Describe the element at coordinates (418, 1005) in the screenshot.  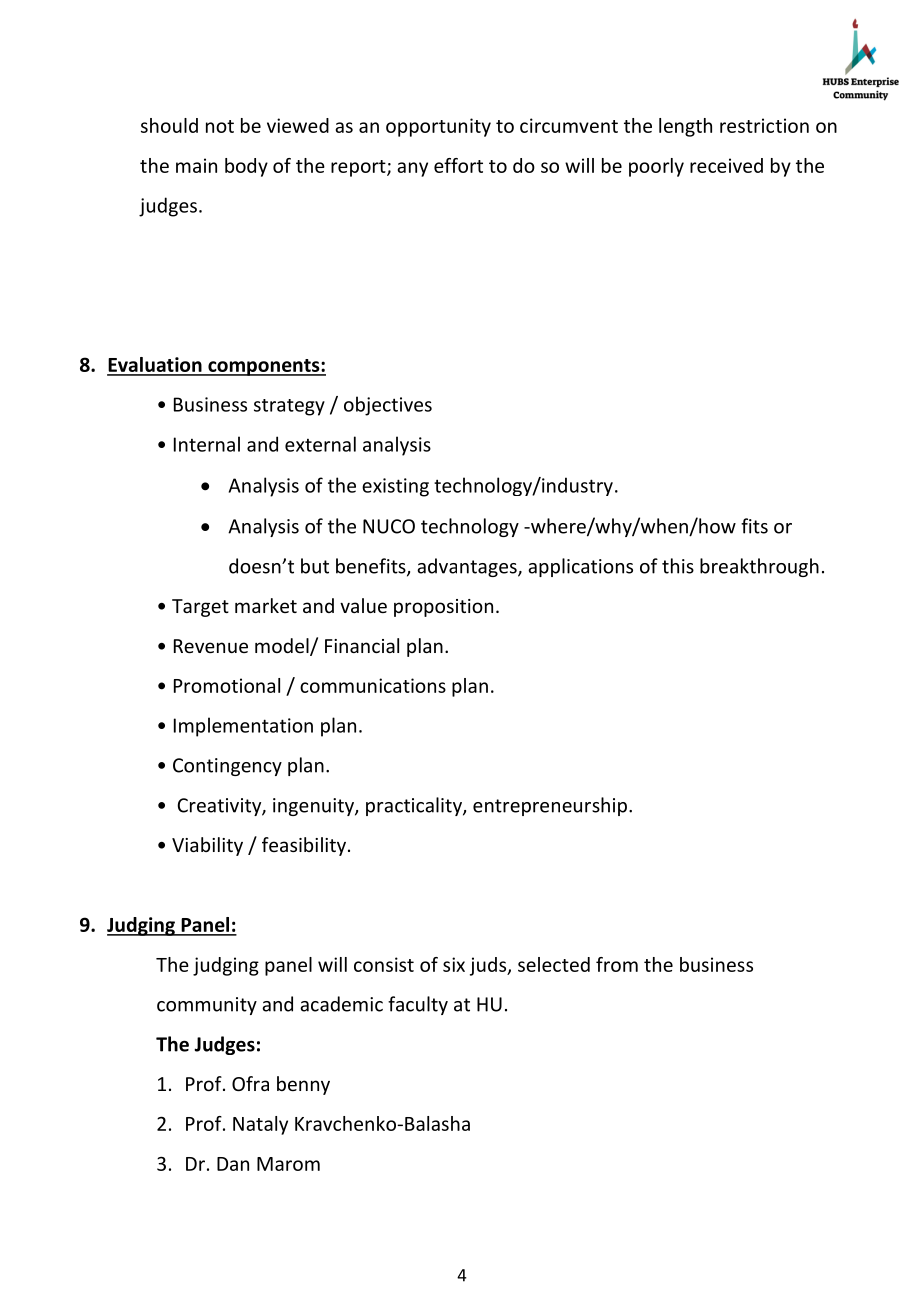
I see `faculty` at that location.
